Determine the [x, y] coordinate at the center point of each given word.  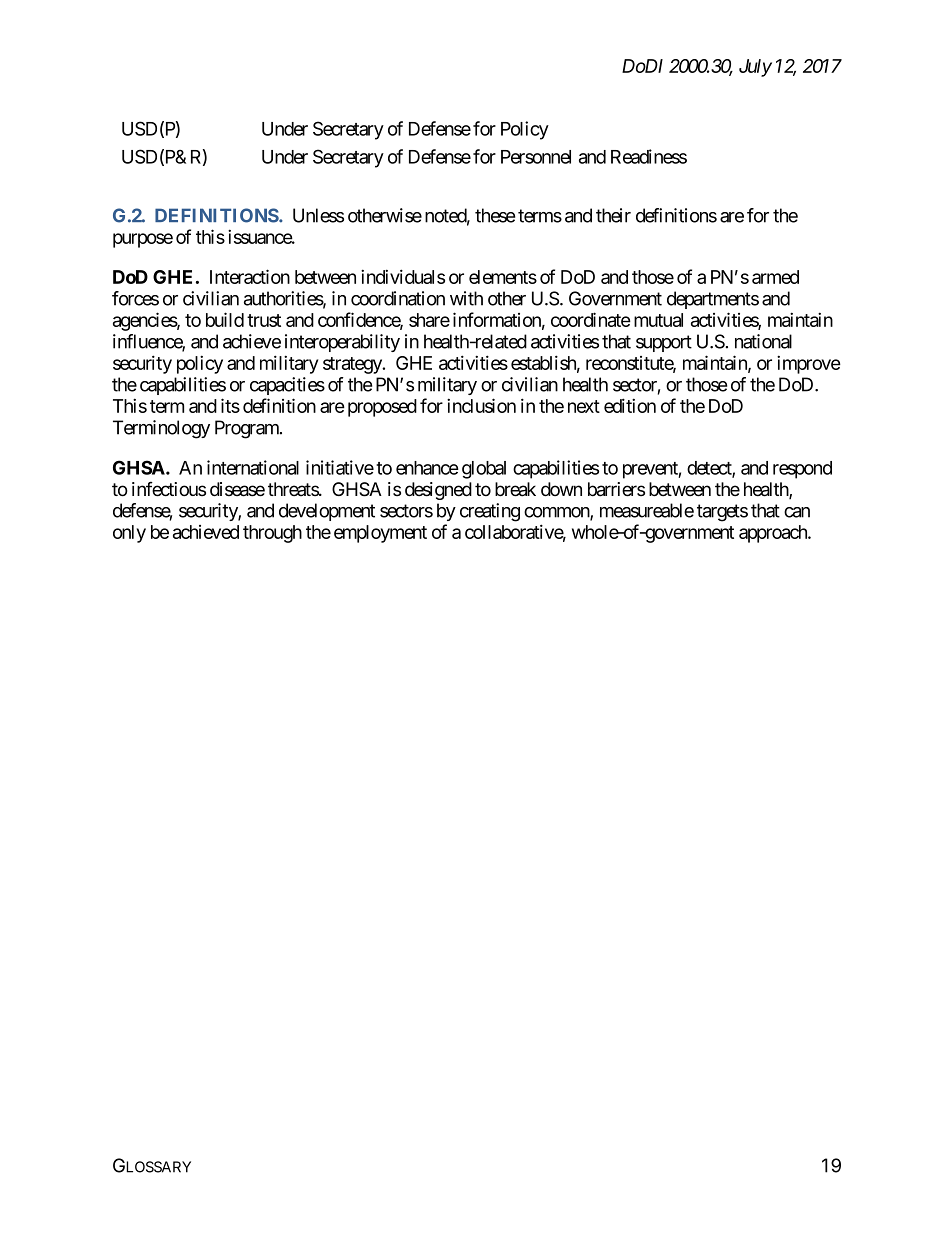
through [272, 534]
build [225, 319]
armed [775, 277]
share [429, 320]
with [466, 298]
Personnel [536, 157]
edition [630, 405]
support [664, 343]
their [613, 215]
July [755, 68]
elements [503, 277]
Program [248, 429]
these [495, 215]
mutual [658, 320]
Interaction [250, 276]
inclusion [481, 405]
